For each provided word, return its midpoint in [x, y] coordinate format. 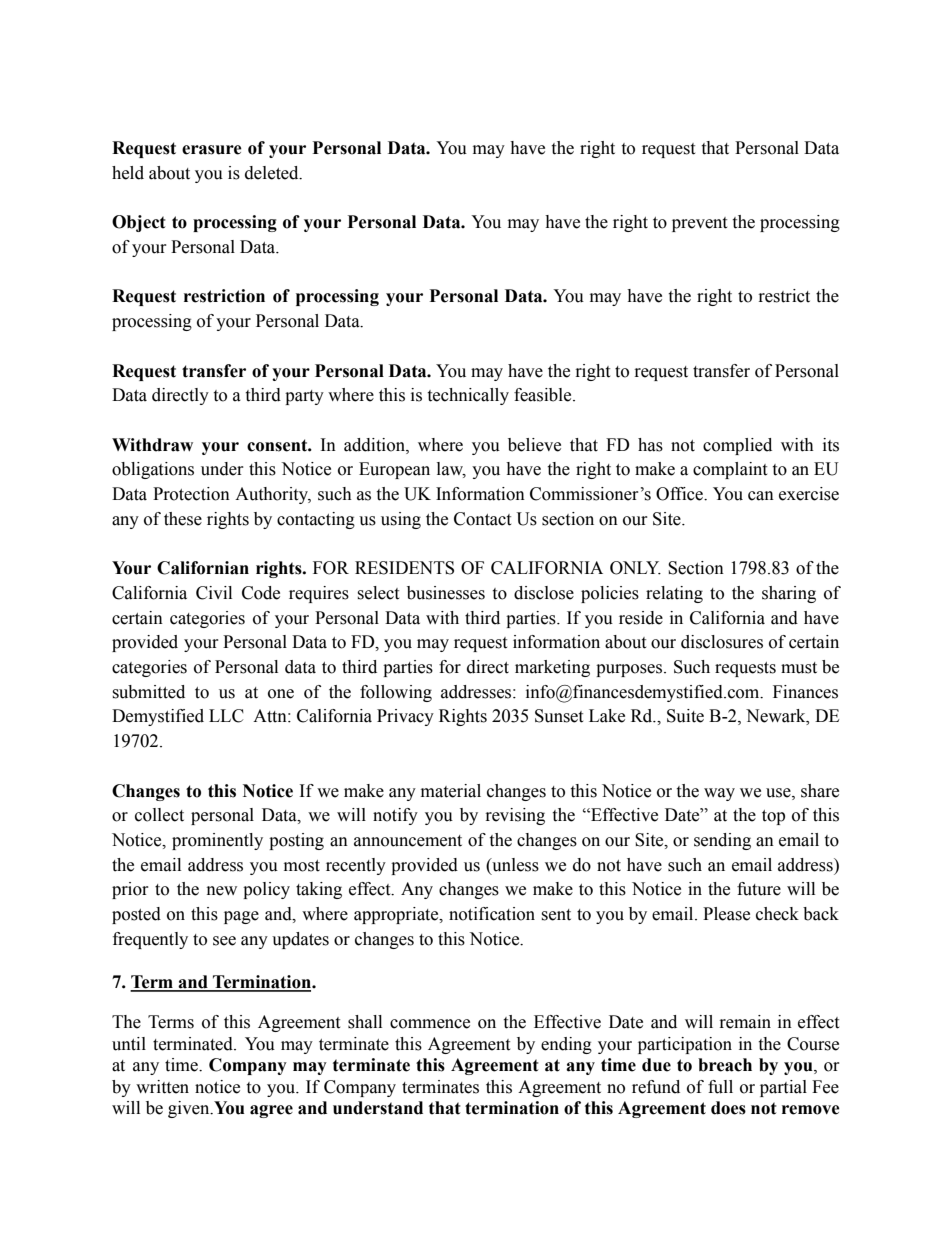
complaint [730, 470]
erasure [212, 150]
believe [534, 445]
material [451, 791]
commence [430, 1024]
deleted [273, 173]
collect [159, 815]
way [719, 794]
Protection [191, 494]
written [162, 1087]
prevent [699, 224]
